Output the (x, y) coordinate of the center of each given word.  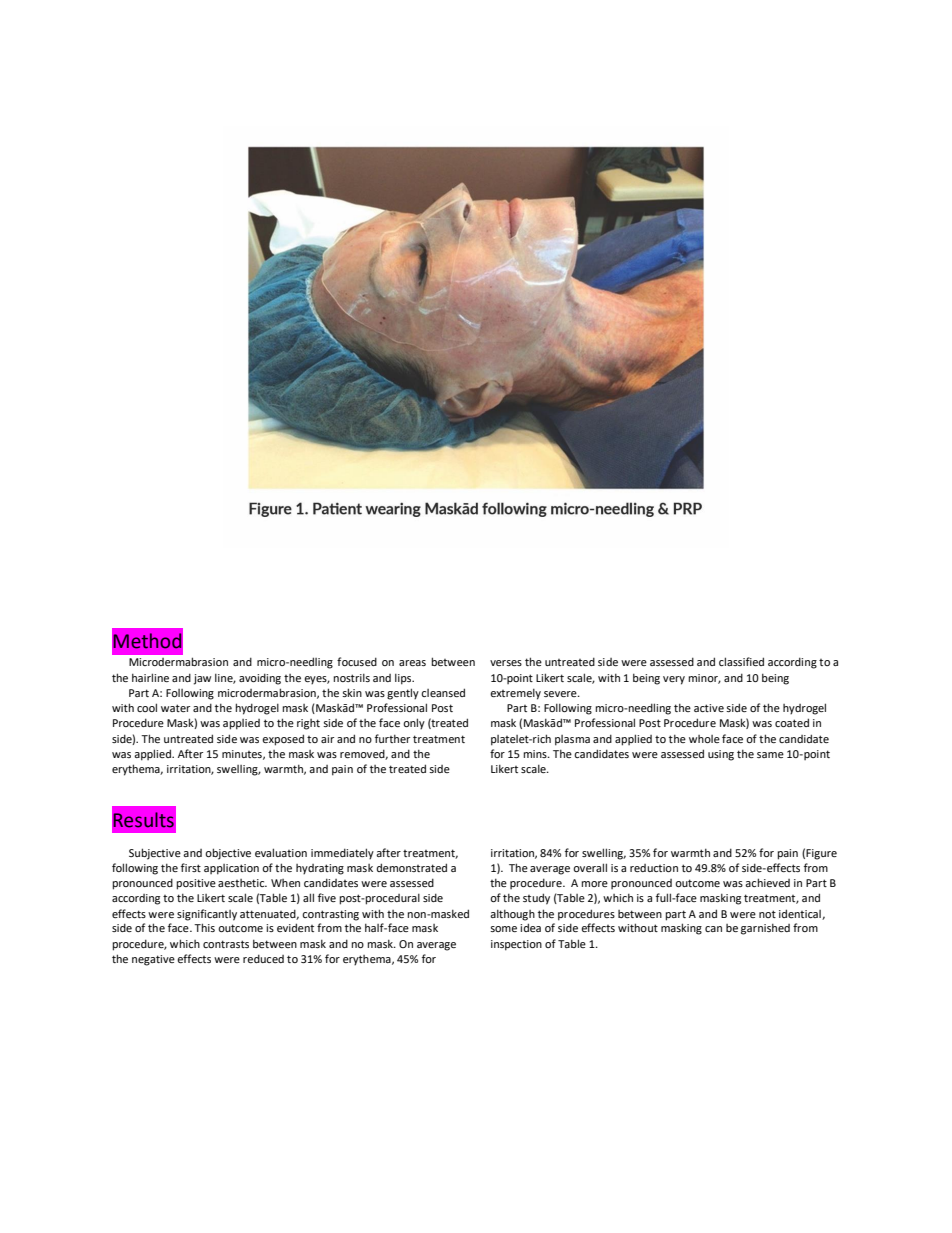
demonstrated (411, 867)
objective (228, 854)
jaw (202, 679)
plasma (572, 740)
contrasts (226, 944)
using (721, 755)
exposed (283, 740)
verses (506, 663)
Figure (821, 854)
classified (741, 661)
